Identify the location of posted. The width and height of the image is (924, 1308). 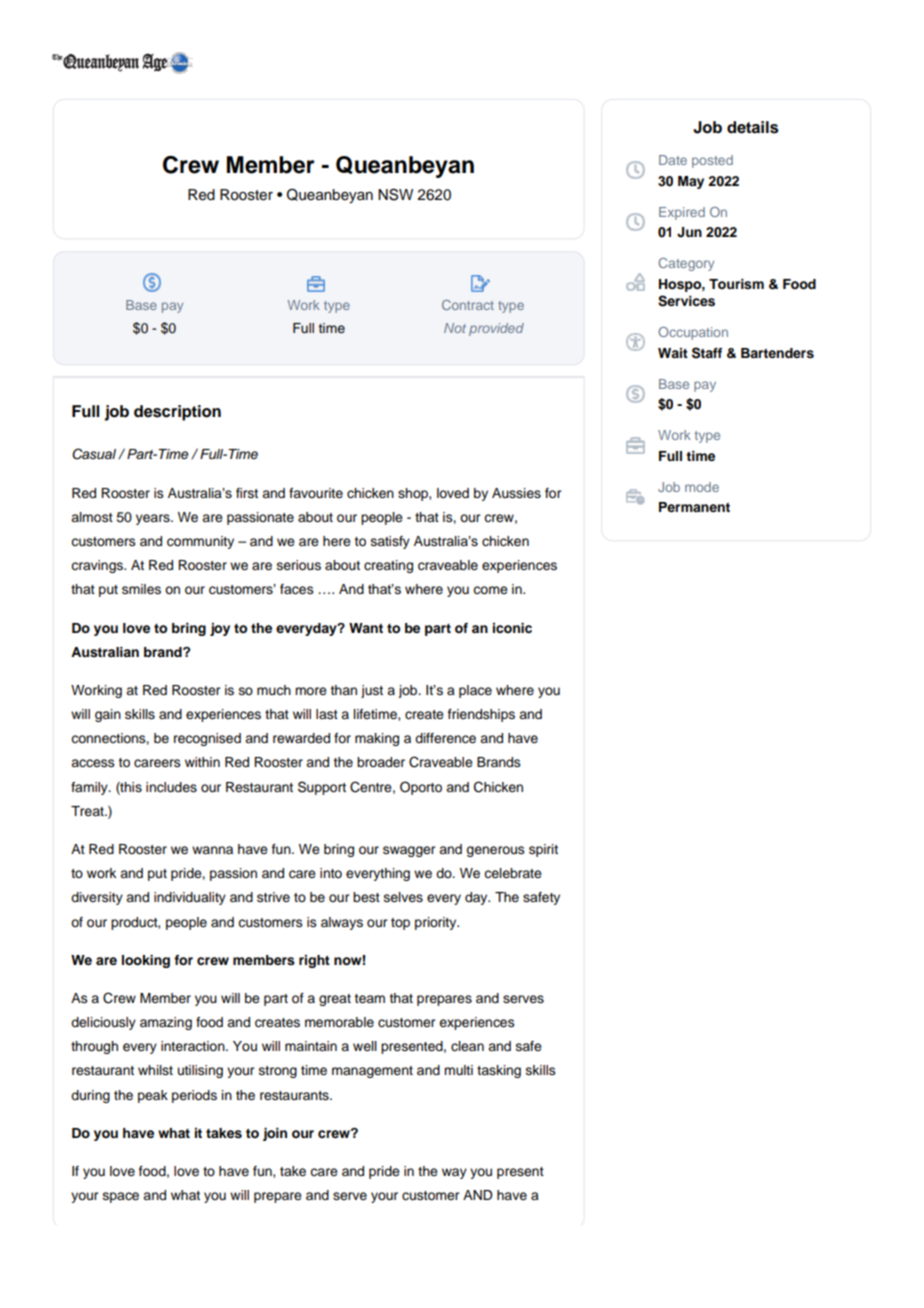
(712, 161).
